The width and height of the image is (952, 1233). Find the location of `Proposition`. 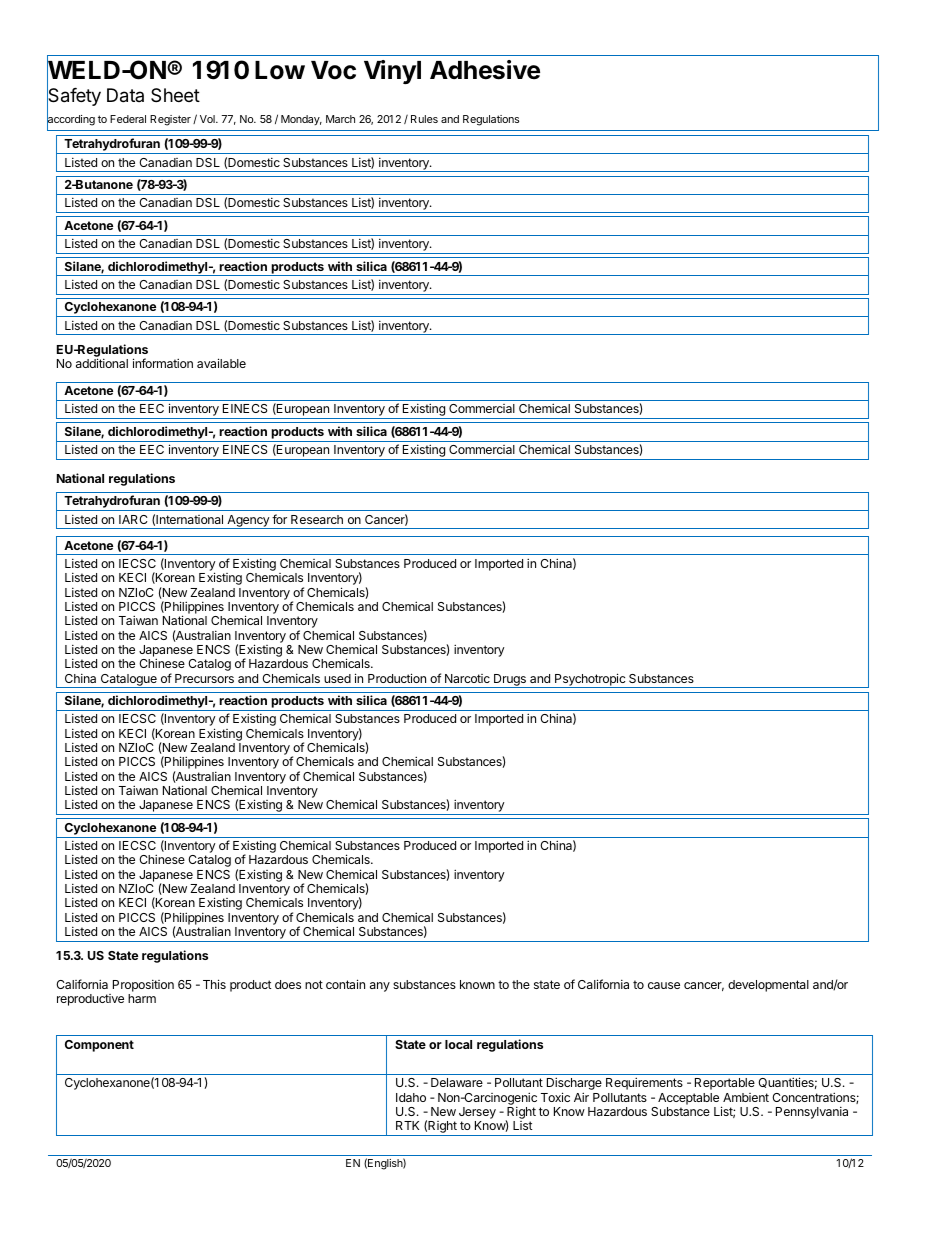

Proposition is located at coordinates (143, 986).
